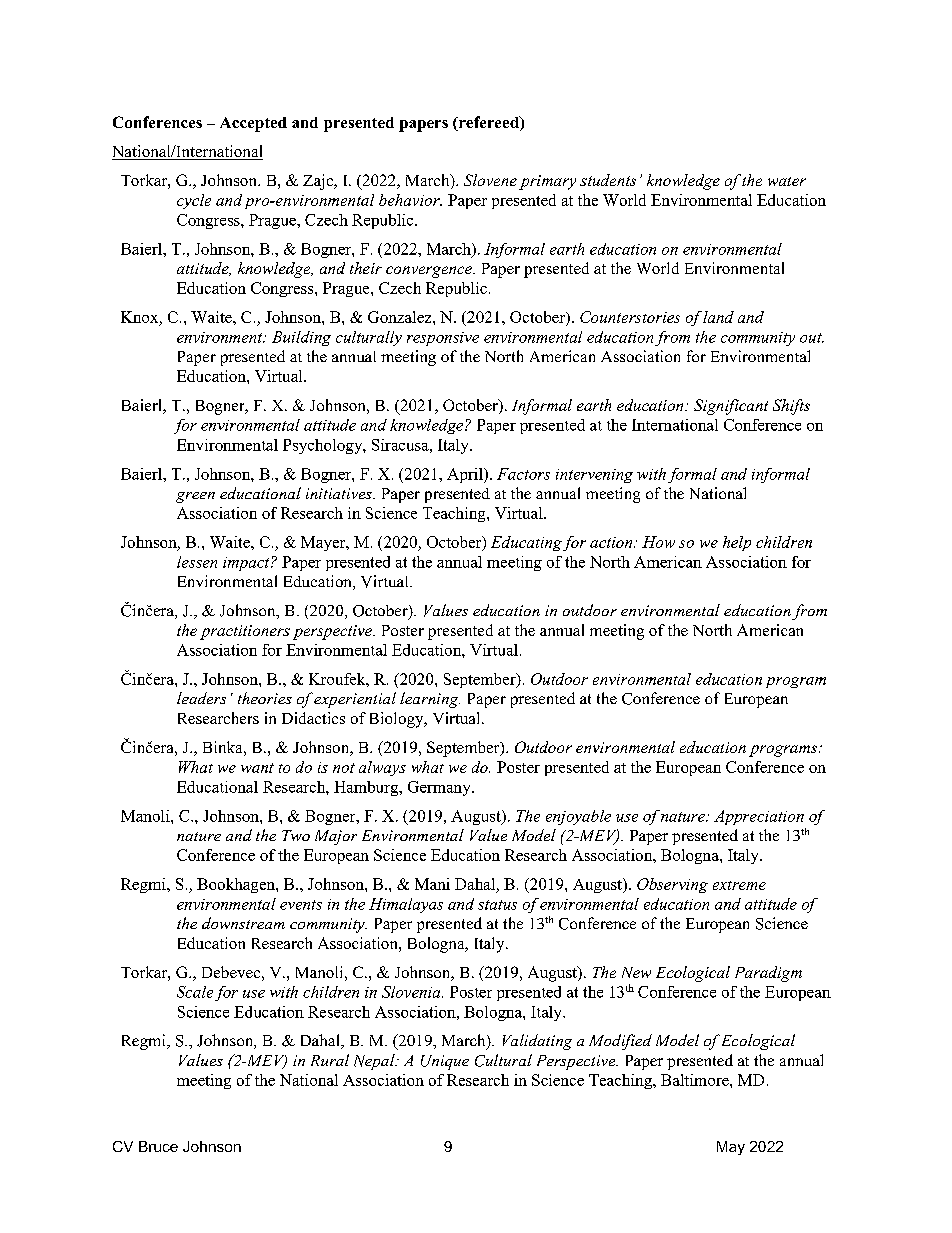 The width and height of the image is (952, 1233). Describe the element at coordinates (430, 700) in the image. I see `learning` at that location.
